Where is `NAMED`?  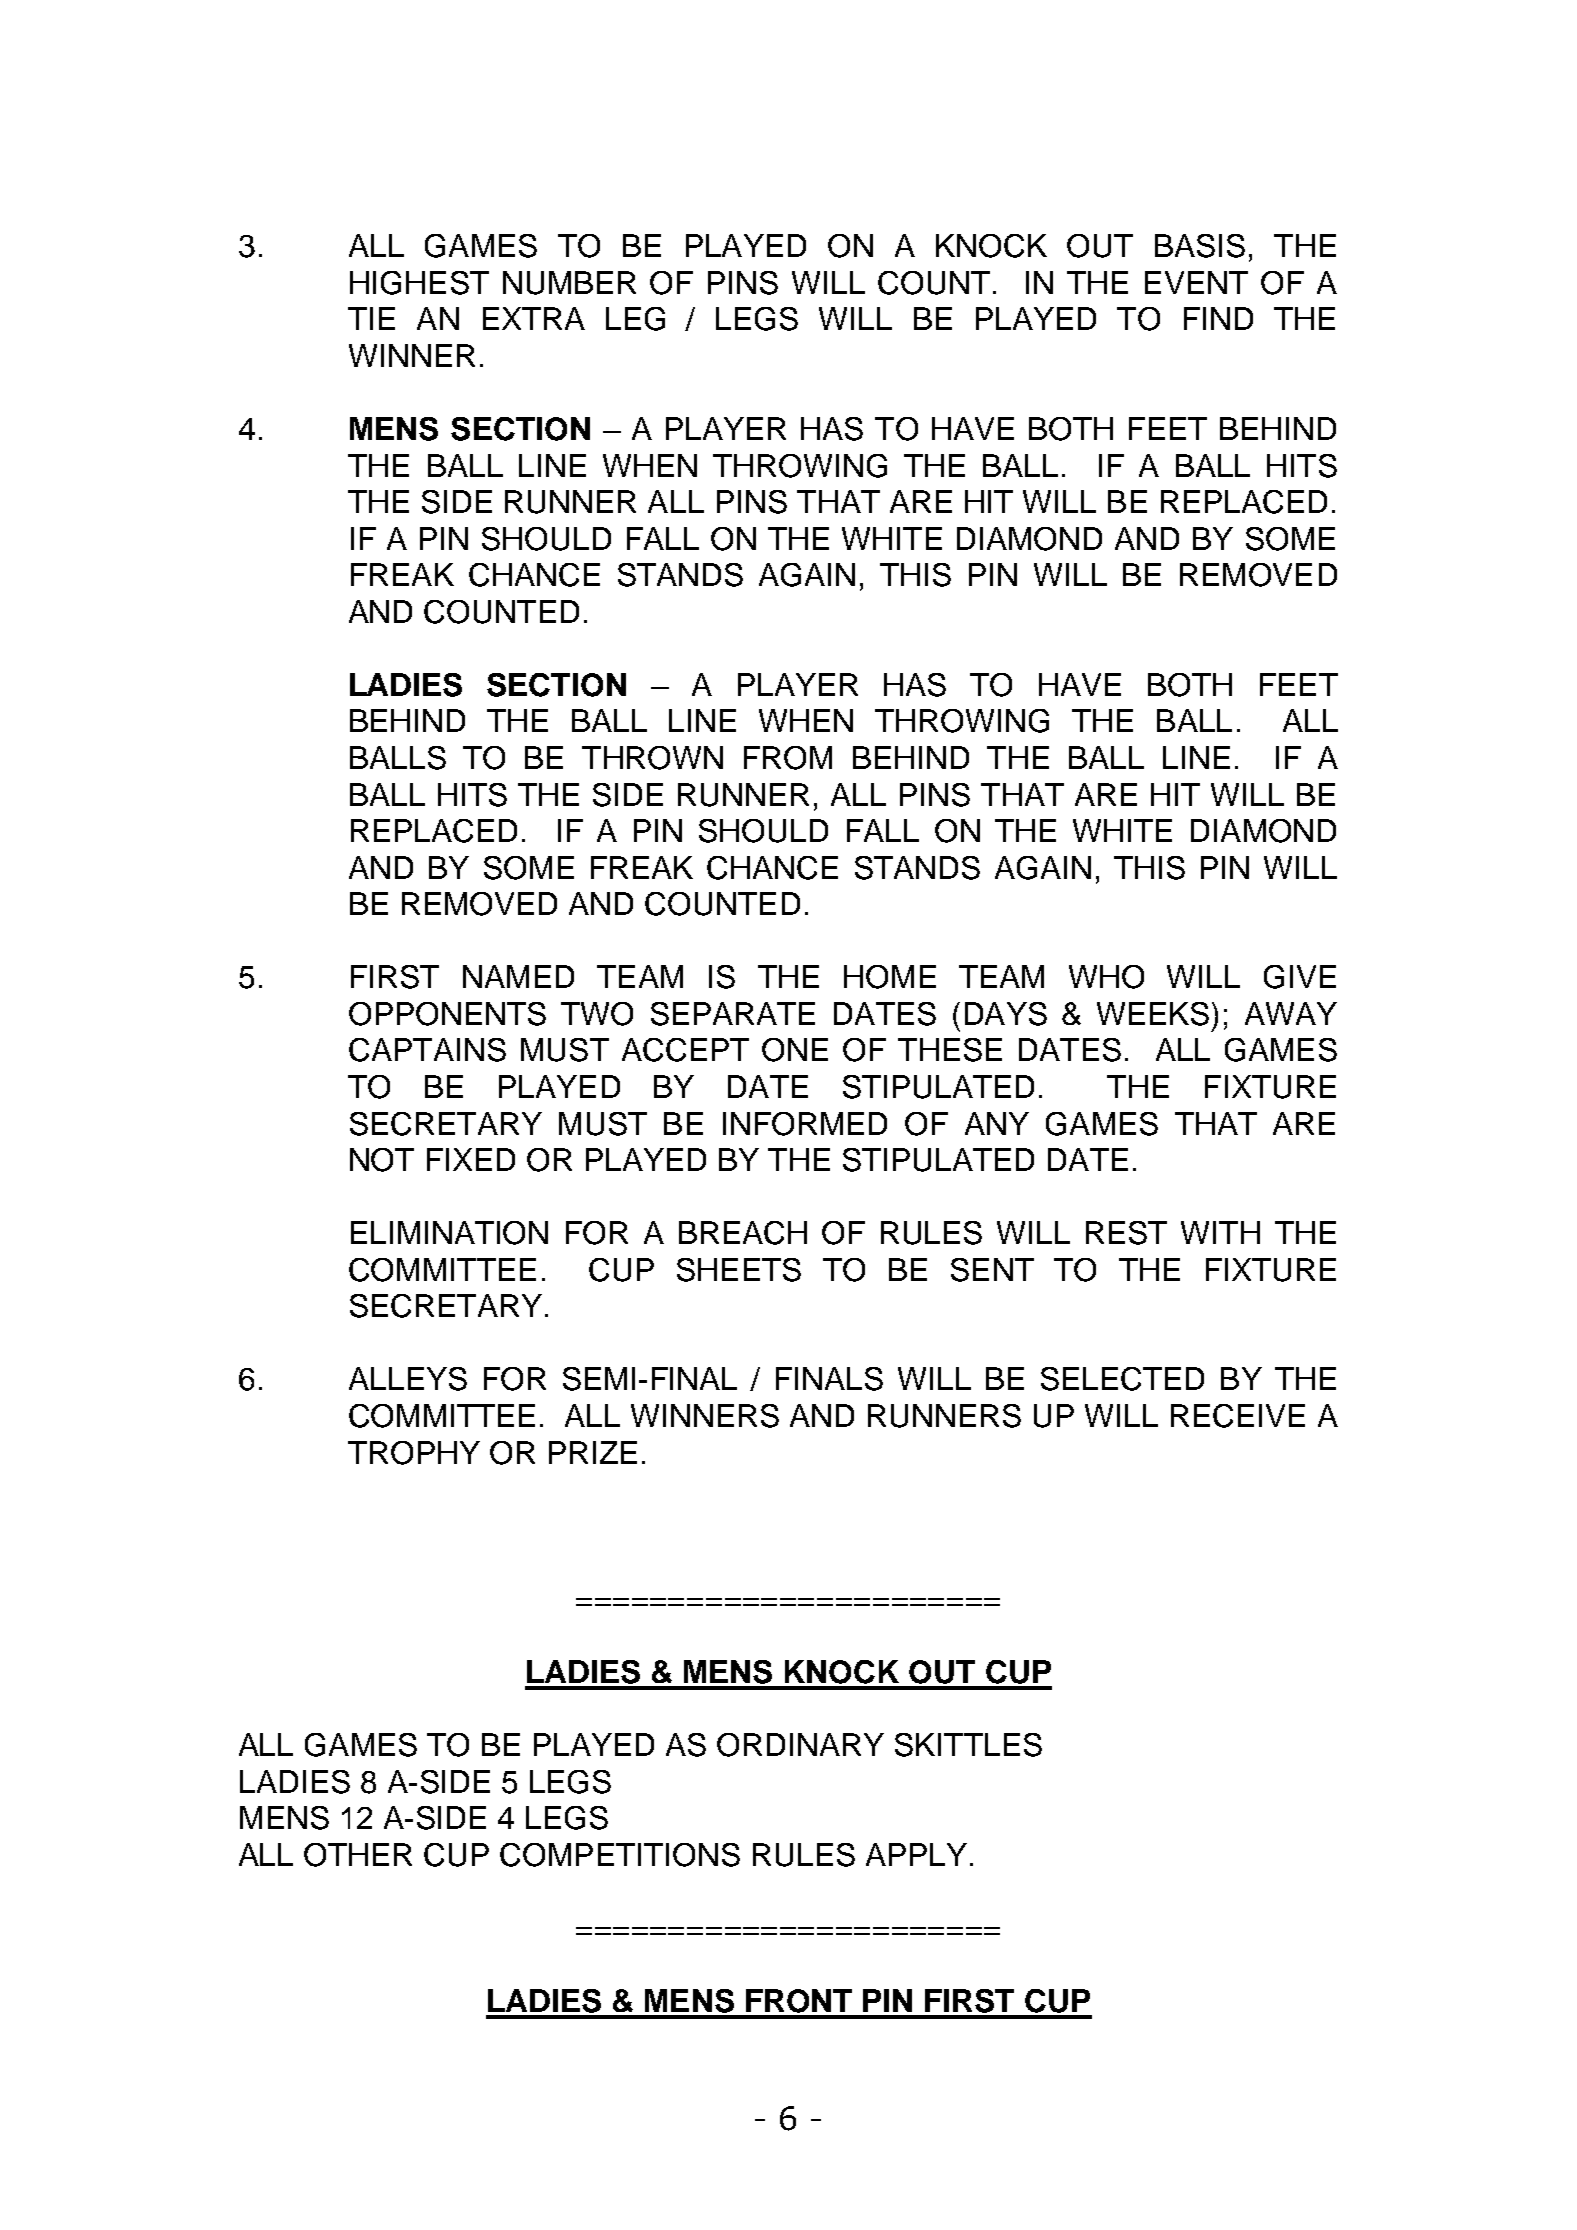
NAMED is located at coordinates (518, 976).
